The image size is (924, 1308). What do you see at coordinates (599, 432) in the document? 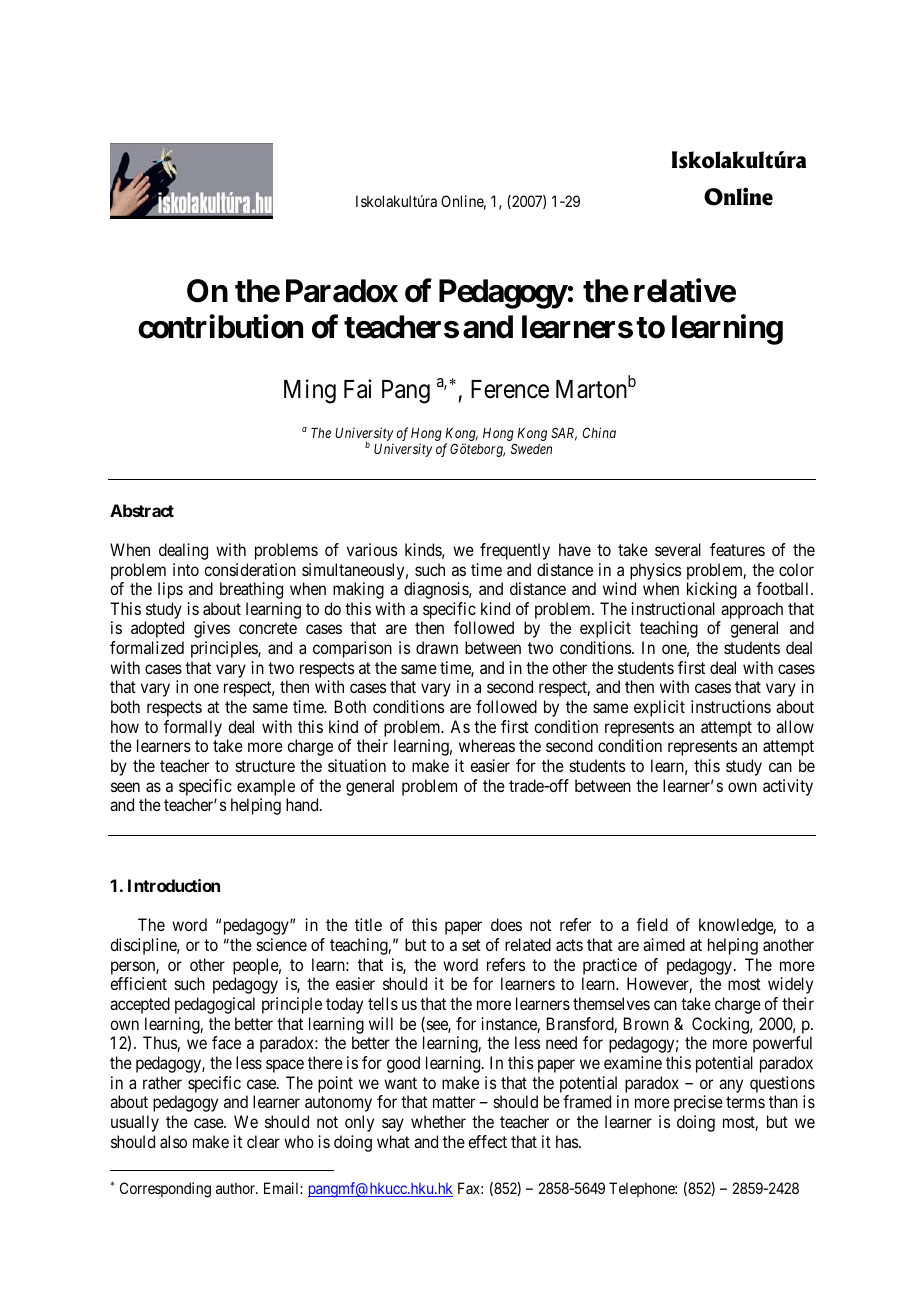
I see `China` at bounding box center [599, 432].
